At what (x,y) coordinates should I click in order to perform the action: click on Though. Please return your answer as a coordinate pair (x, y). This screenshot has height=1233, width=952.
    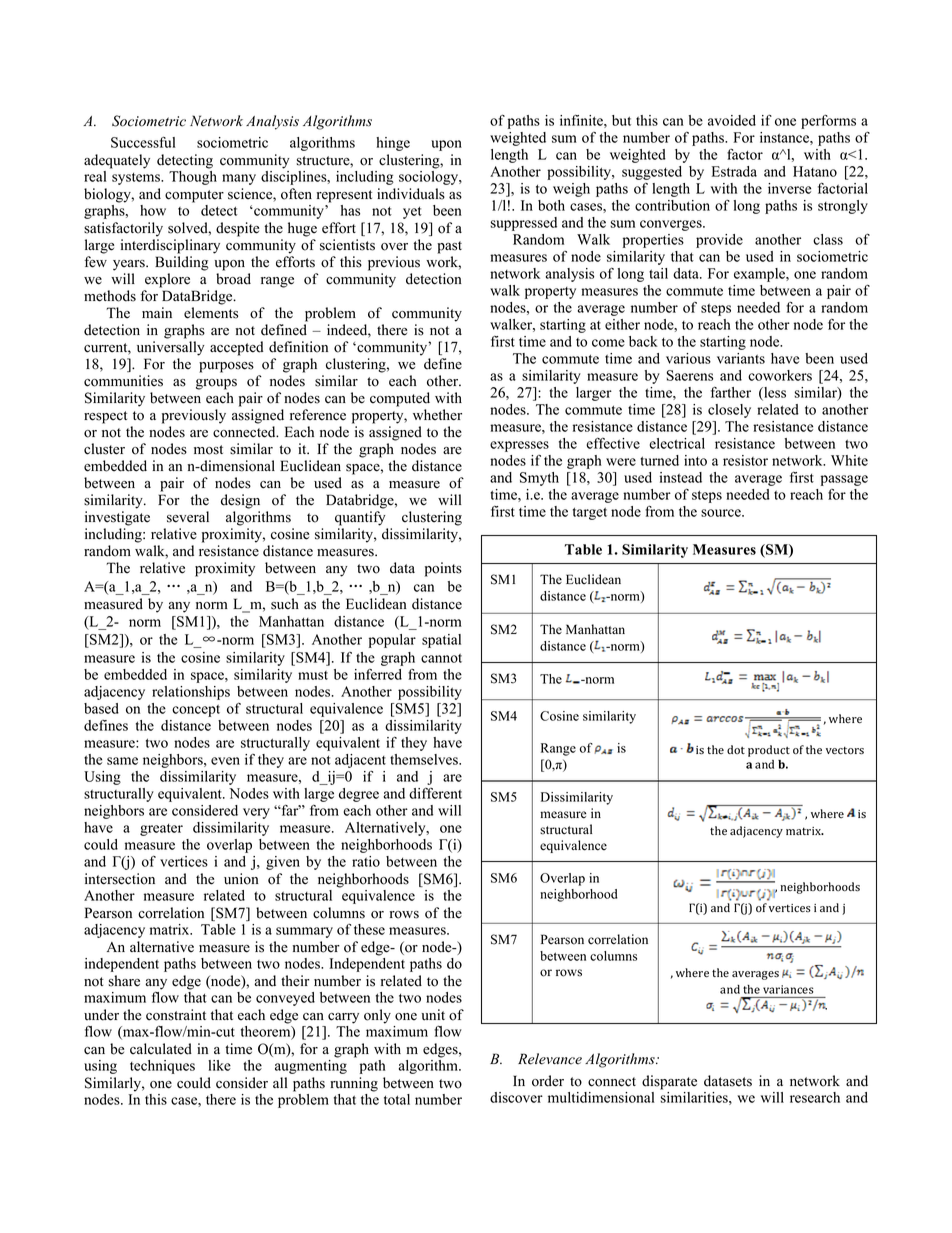
    Looking at the image, I should click on (193, 178).
